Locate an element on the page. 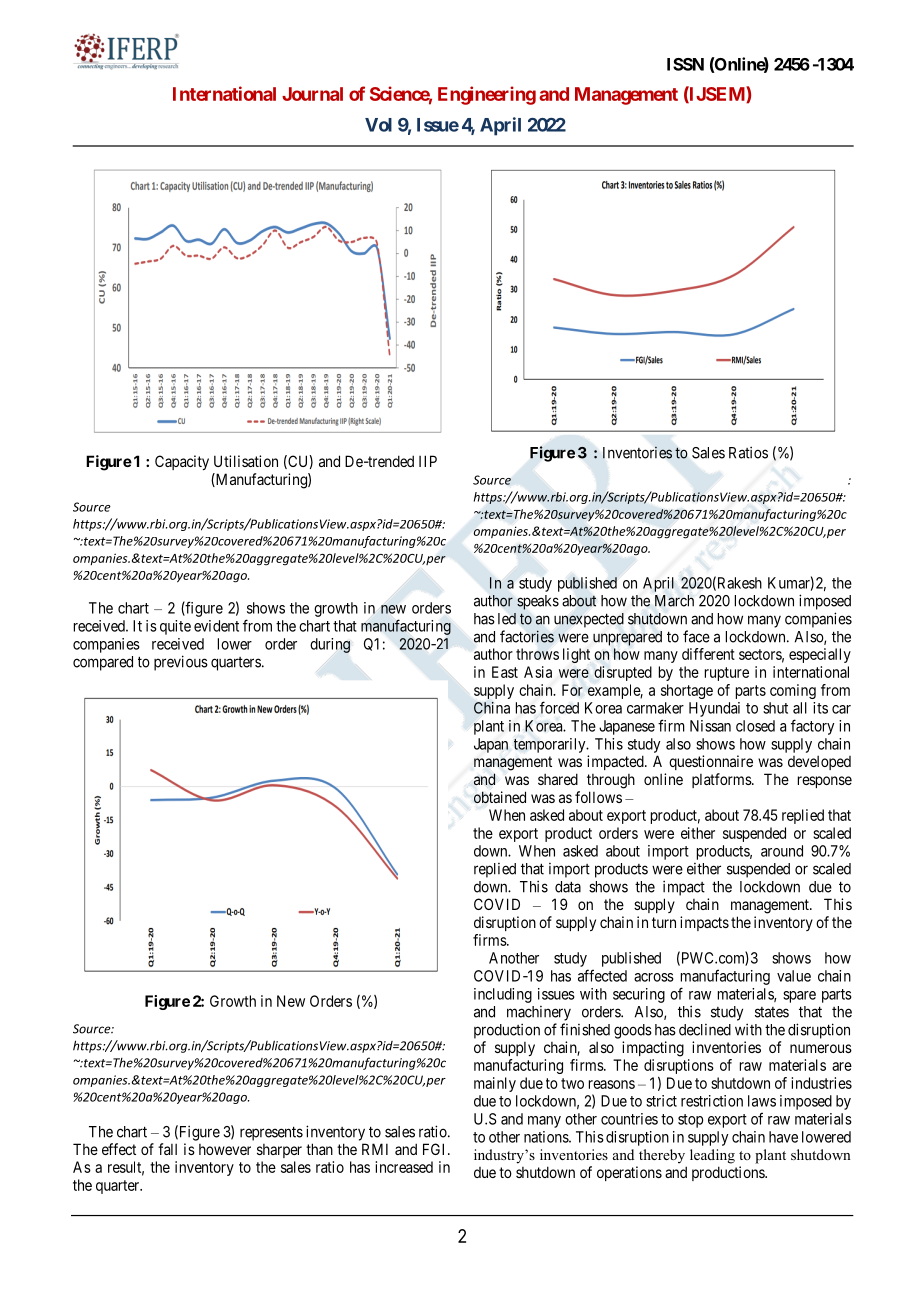 The width and height of the page is (924, 1308). fall is located at coordinates (167, 1149).
